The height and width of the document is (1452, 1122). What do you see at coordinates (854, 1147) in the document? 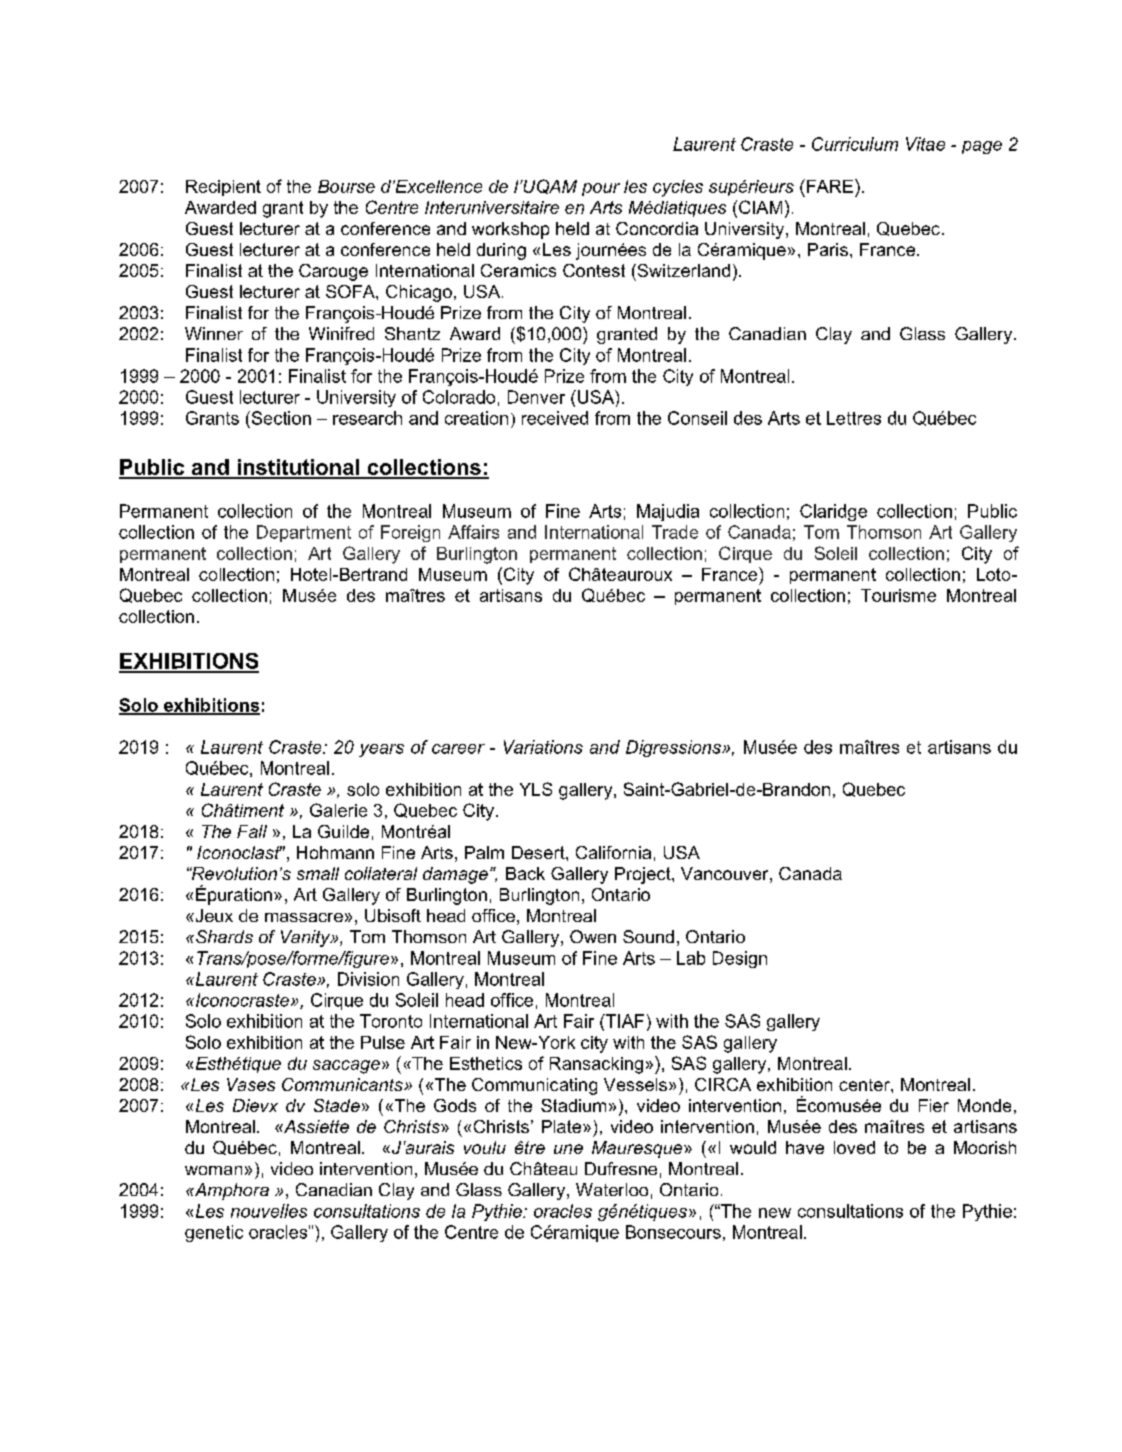
I see `loved` at bounding box center [854, 1147].
